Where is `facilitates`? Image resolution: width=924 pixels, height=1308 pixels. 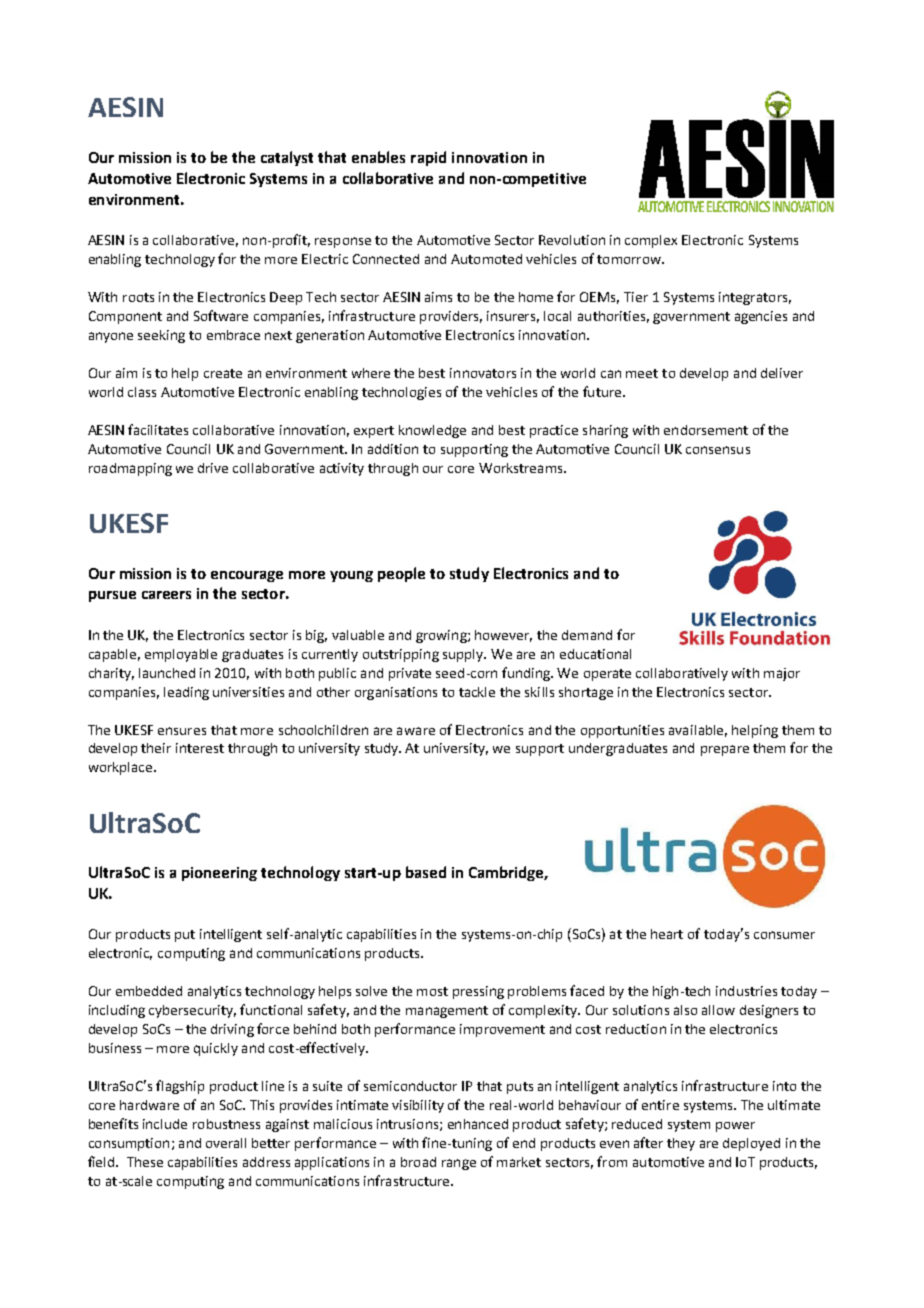 facilitates is located at coordinates (158, 429).
